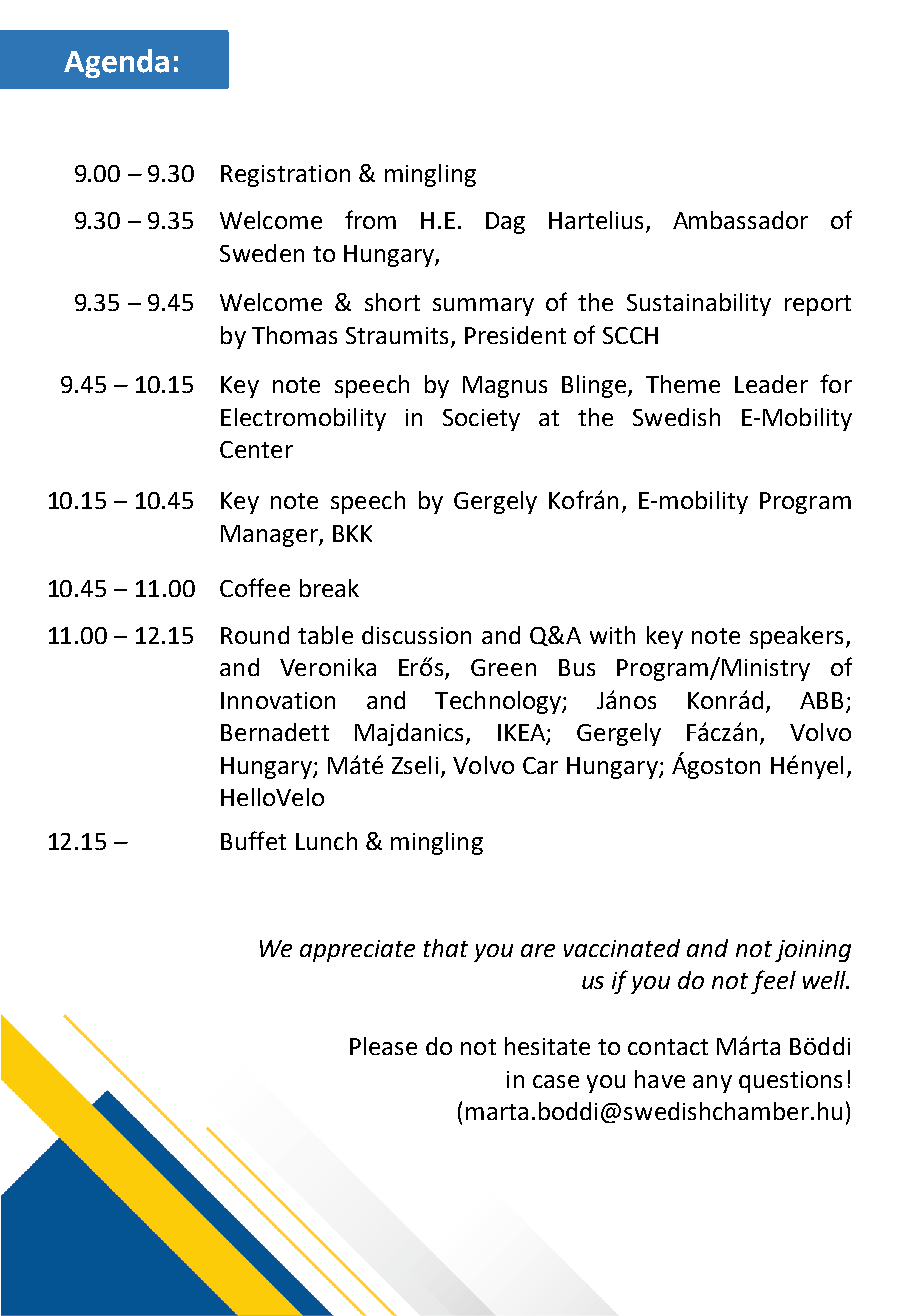  Describe the element at coordinates (481, 420) in the image. I see `Society` at that location.
